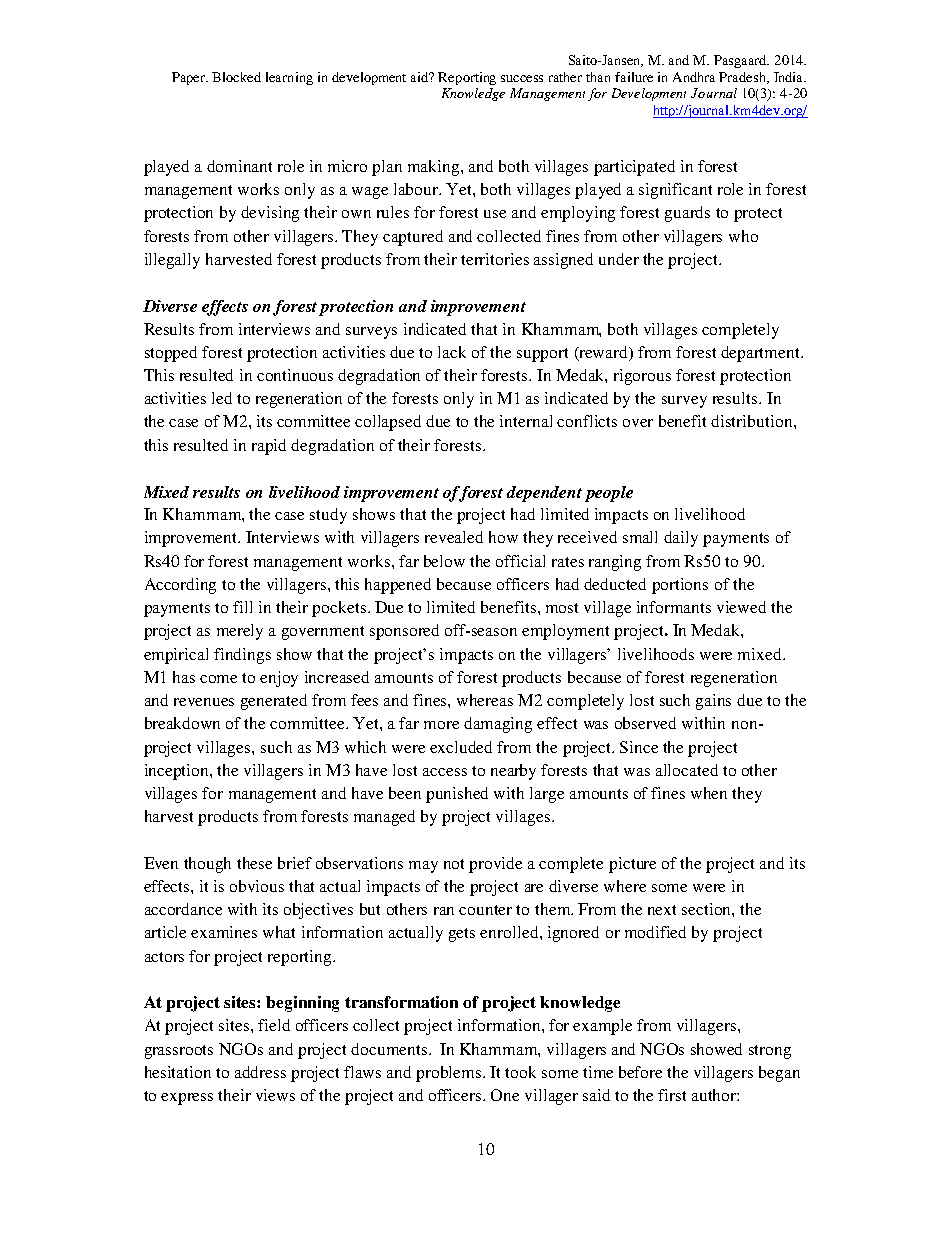 The width and height of the screenshot is (952, 1233). I want to click on internal, so click(526, 421).
